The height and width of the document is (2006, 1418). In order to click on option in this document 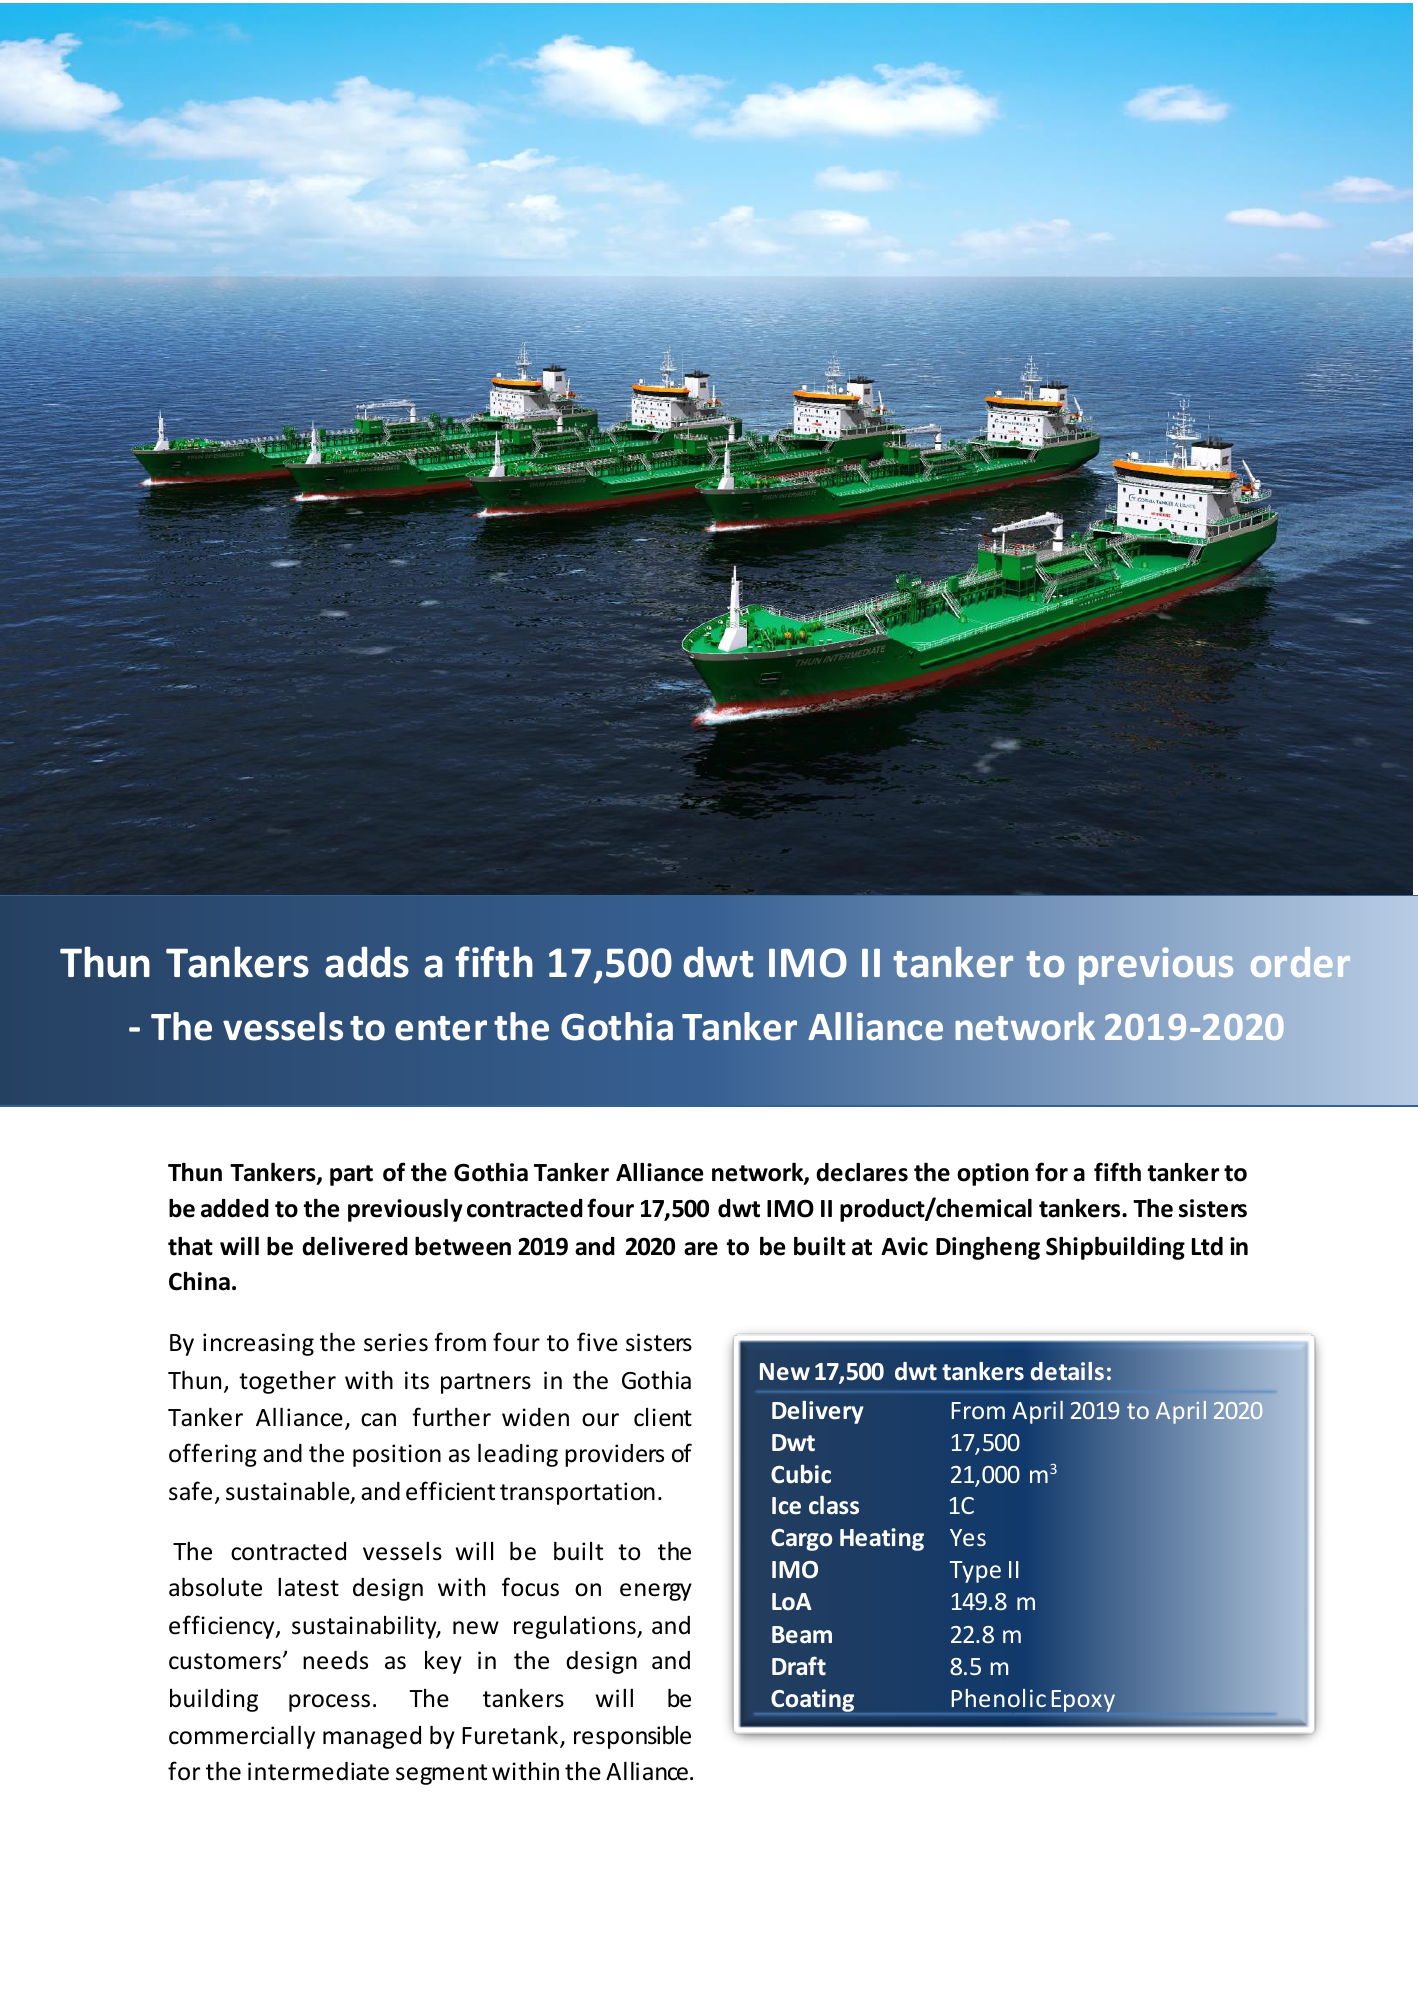, I will do `click(993, 1174)`.
